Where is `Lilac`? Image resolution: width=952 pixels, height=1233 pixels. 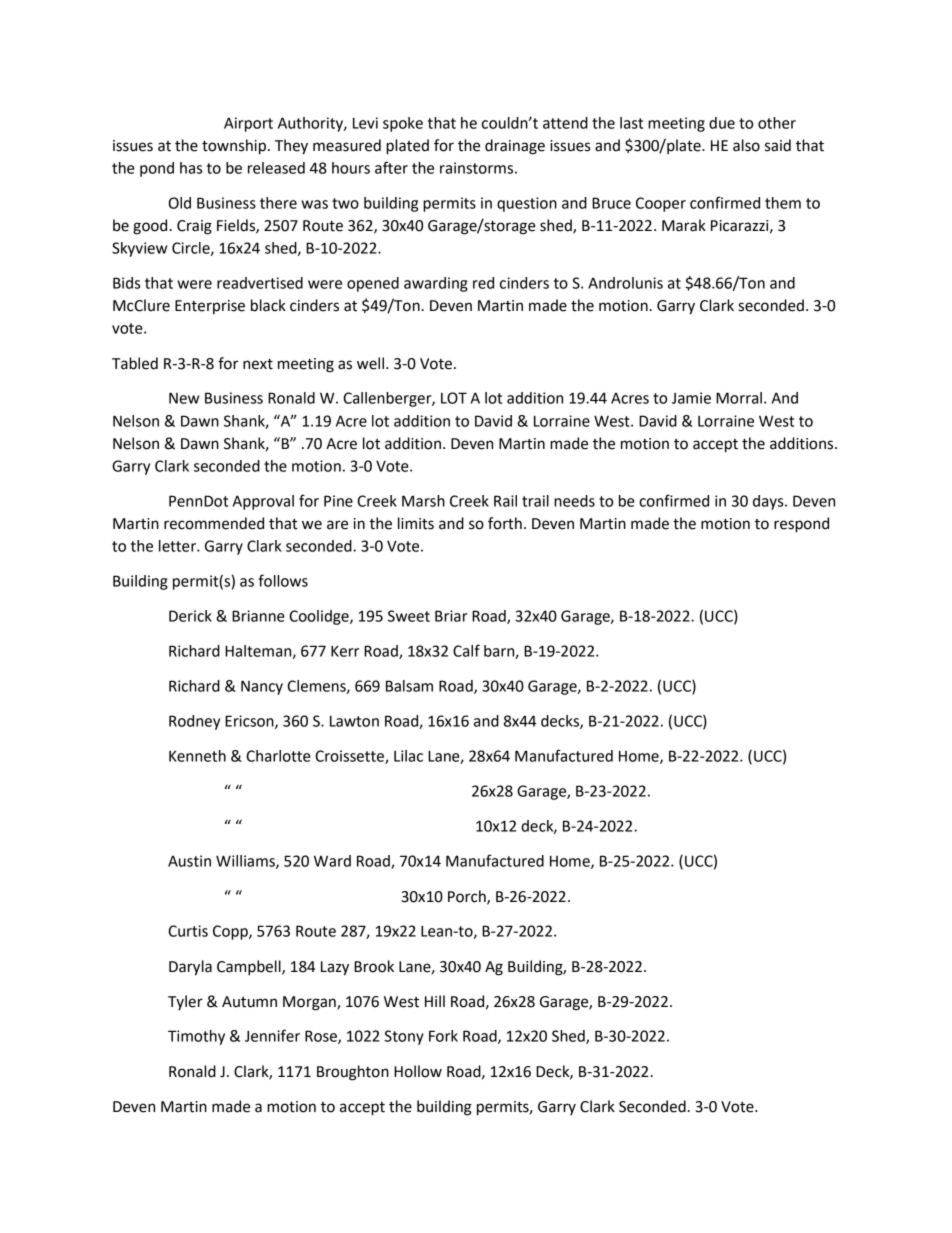
Lilac is located at coordinates (408, 756).
